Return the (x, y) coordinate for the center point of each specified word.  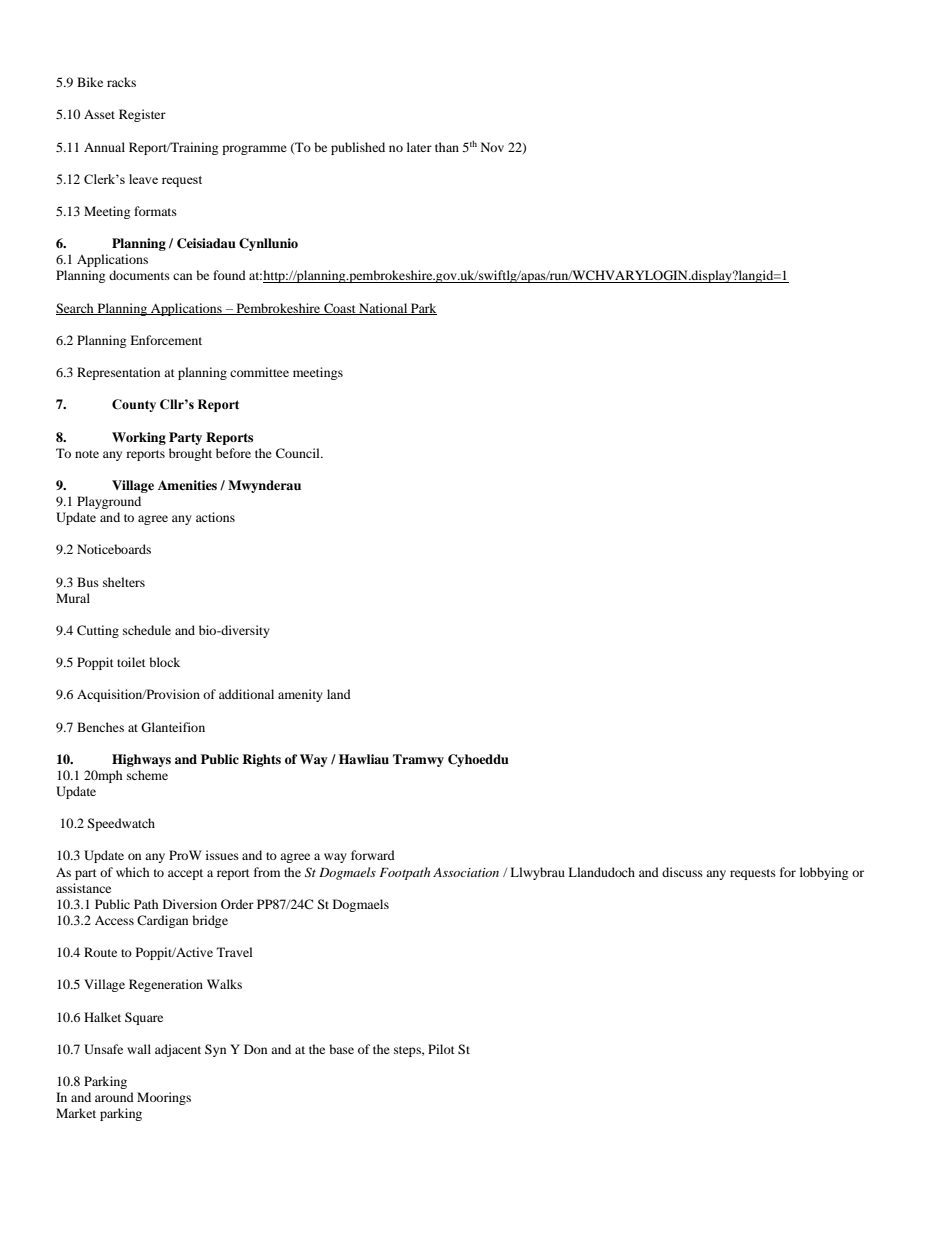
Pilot (441, 1049)
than (447, 147)
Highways (141, 760)
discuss (682, 872)
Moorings (164, 1098)
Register (142, 115)
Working (139, 438)
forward (373, 855)
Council (299, 453)
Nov (492, 147)
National (383, 309)
